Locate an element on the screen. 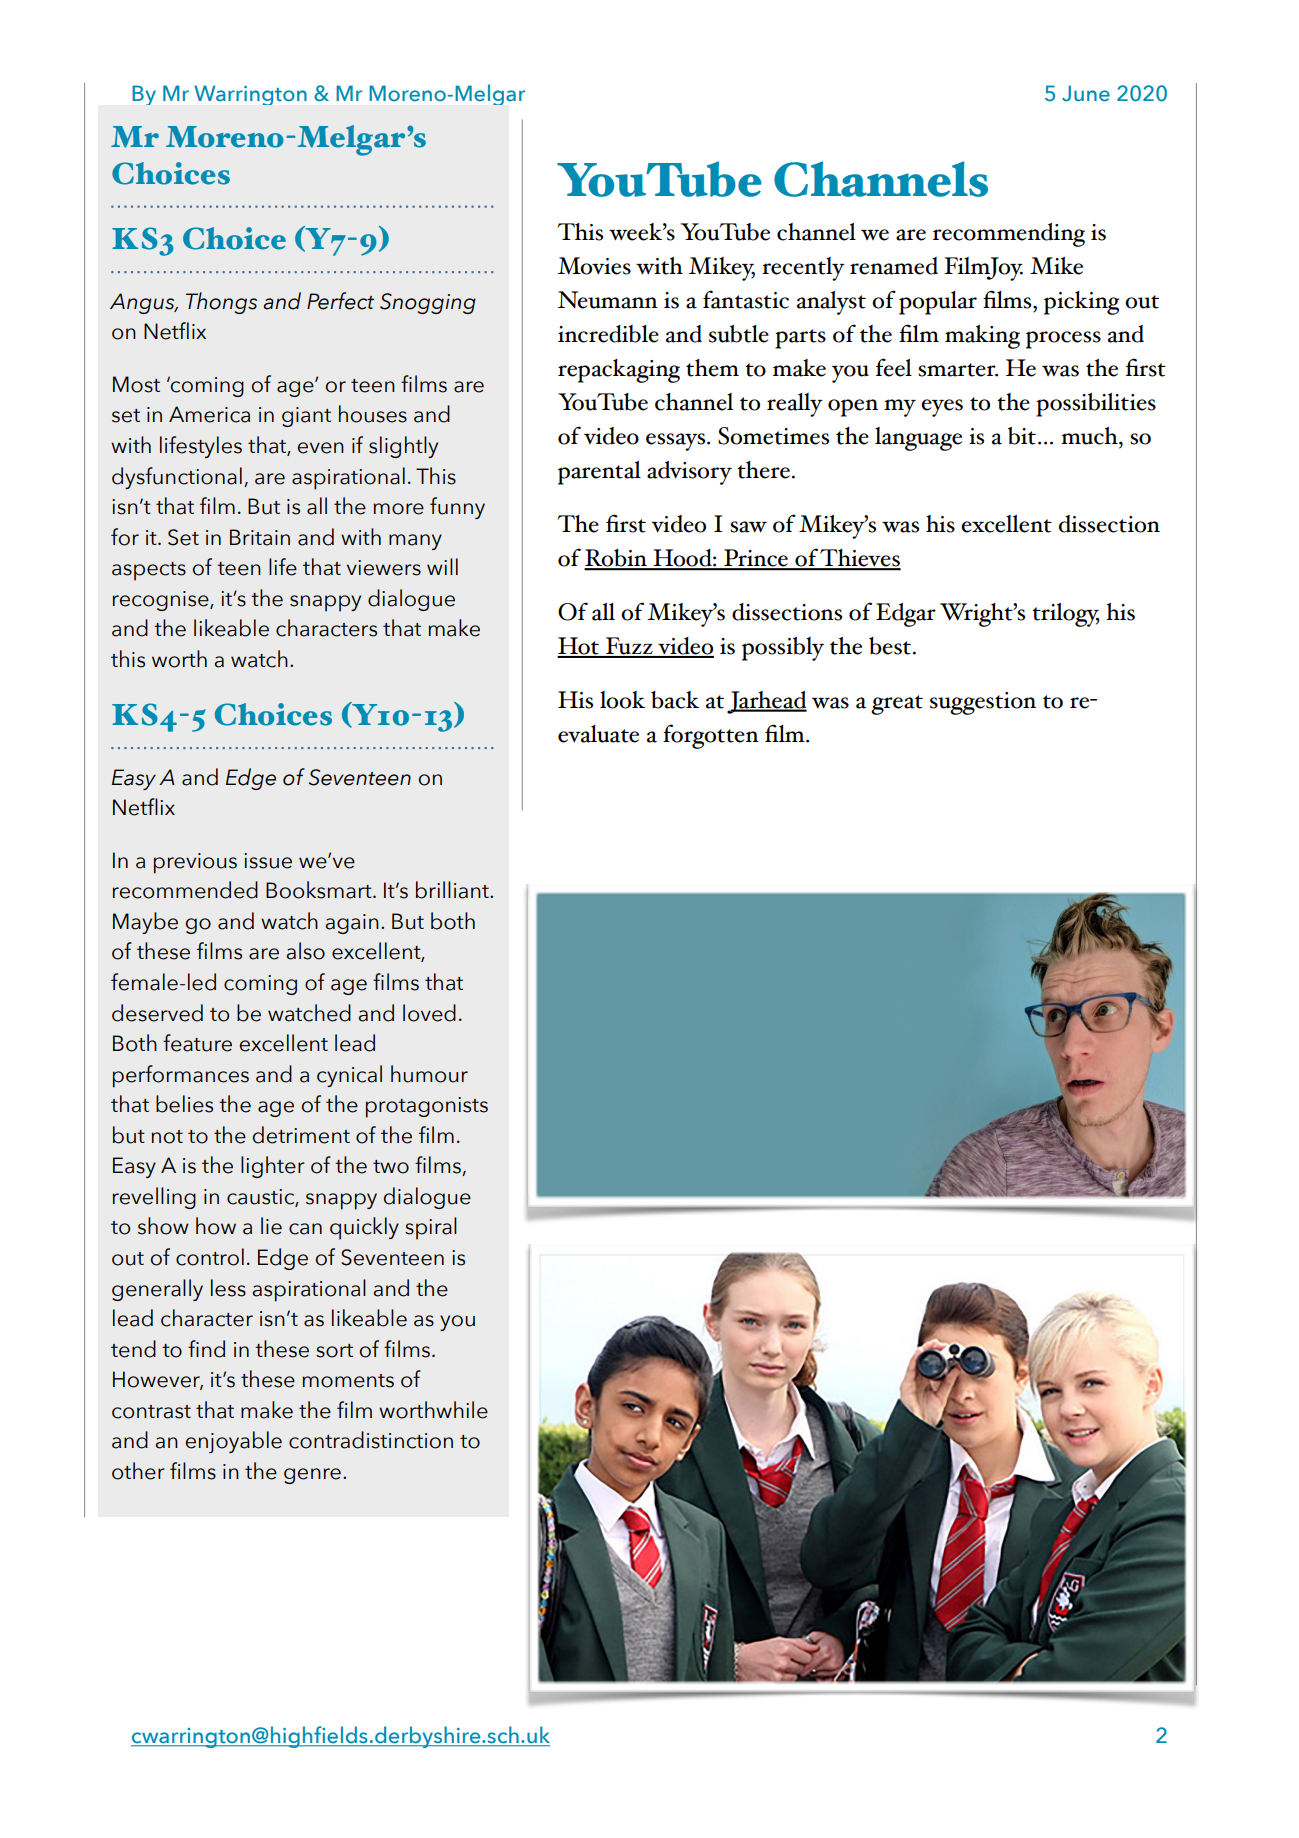 This screenshot has width=1299, height=1838. Movies is located at coordinates (594, 266).
